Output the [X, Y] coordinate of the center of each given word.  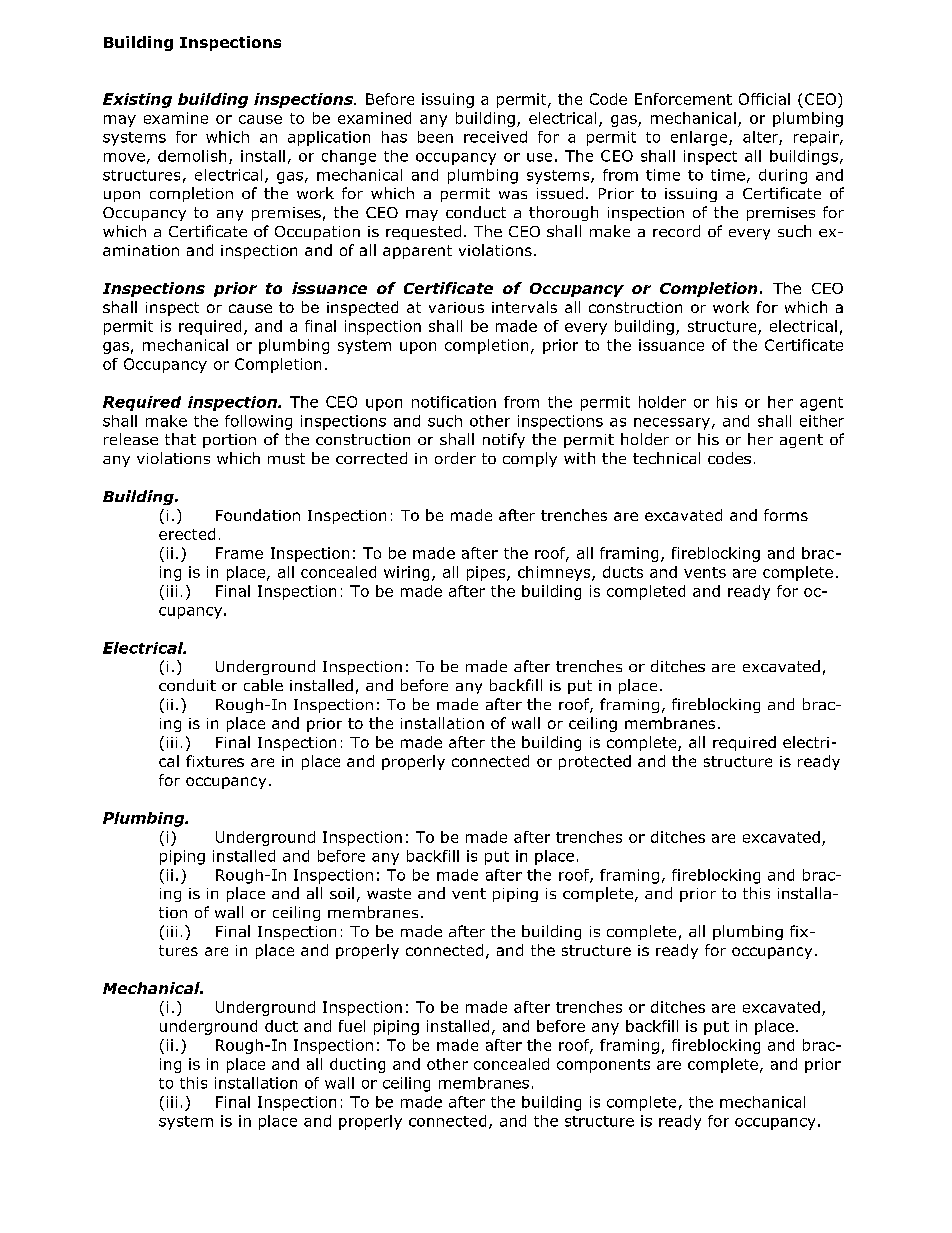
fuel [352, 1026]
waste [389, 893]
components [603, 1066]
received [495, 137]
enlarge [700, 138]
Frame [239, 553]
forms [786, 515]
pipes [487, 573]
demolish [192, 156]
